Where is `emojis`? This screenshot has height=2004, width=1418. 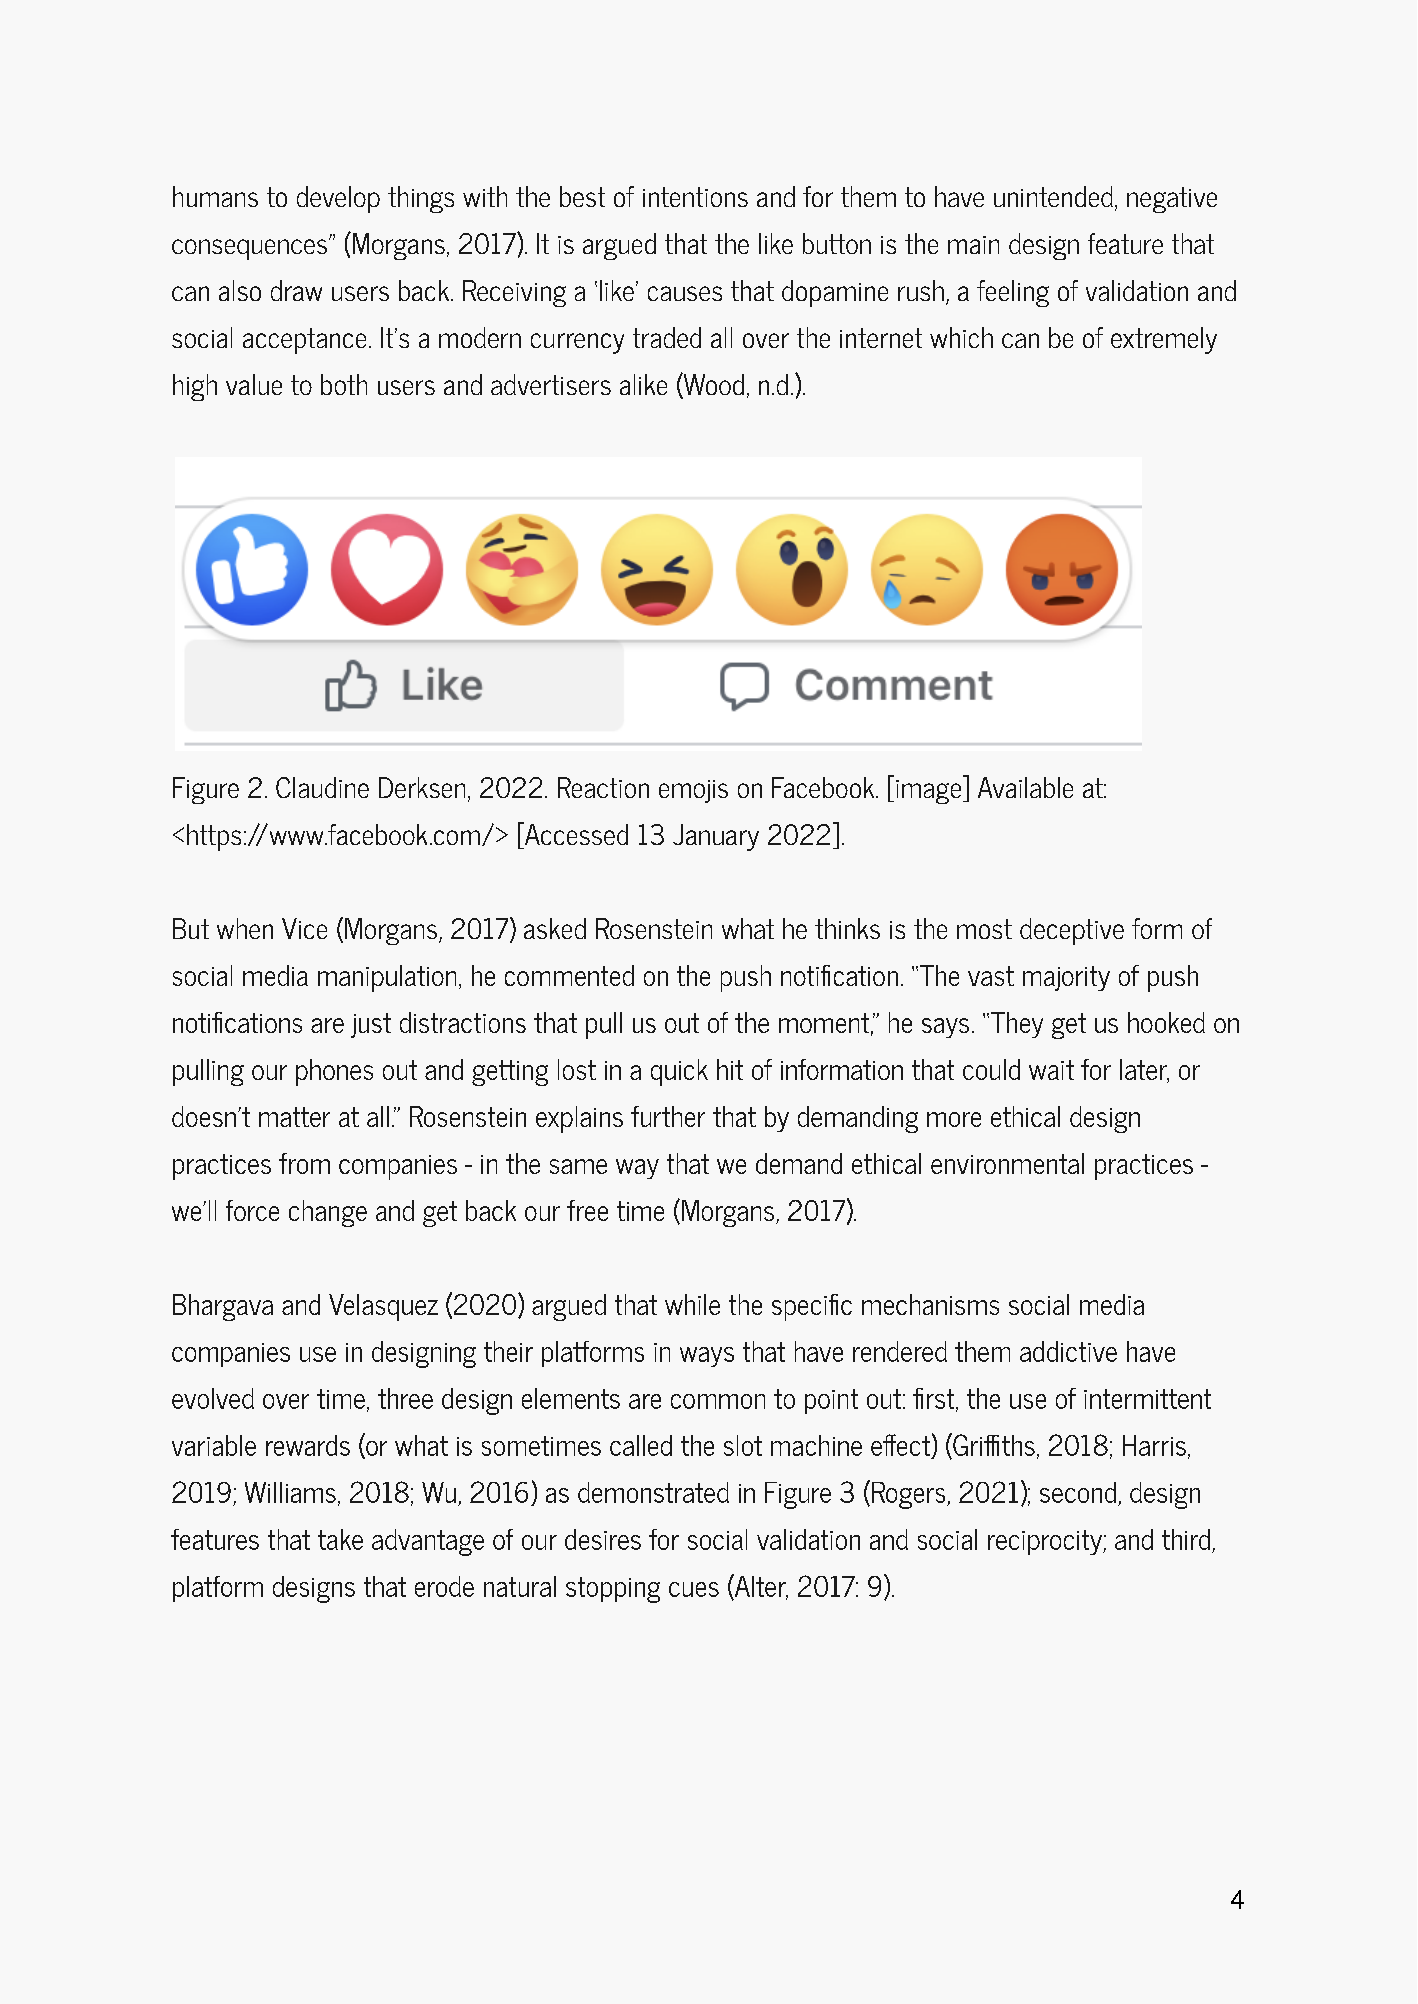 emojis is located at coordinates (693, 791).
